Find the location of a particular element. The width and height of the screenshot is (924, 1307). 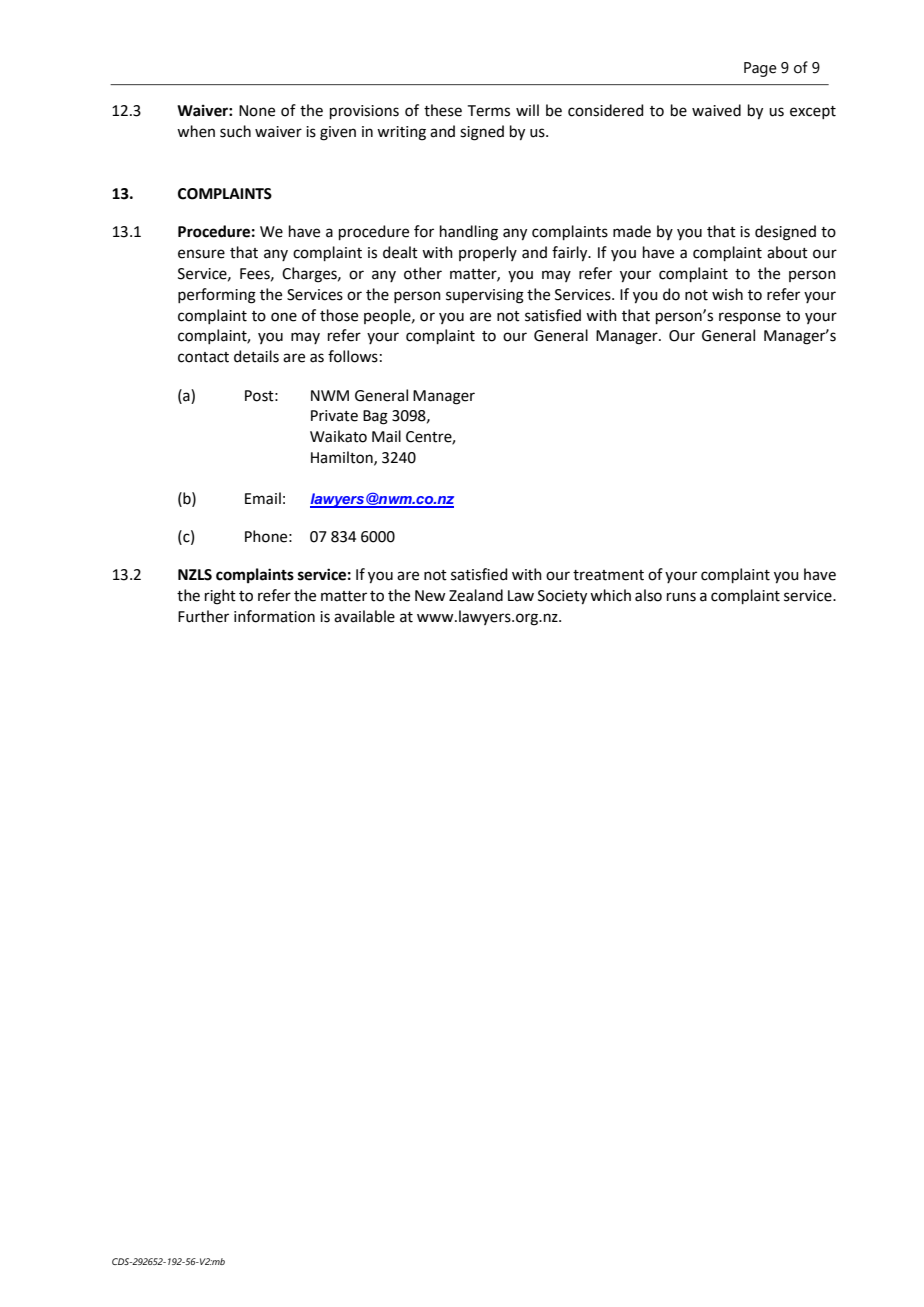

Bag is located at coordinates (375, 417).
